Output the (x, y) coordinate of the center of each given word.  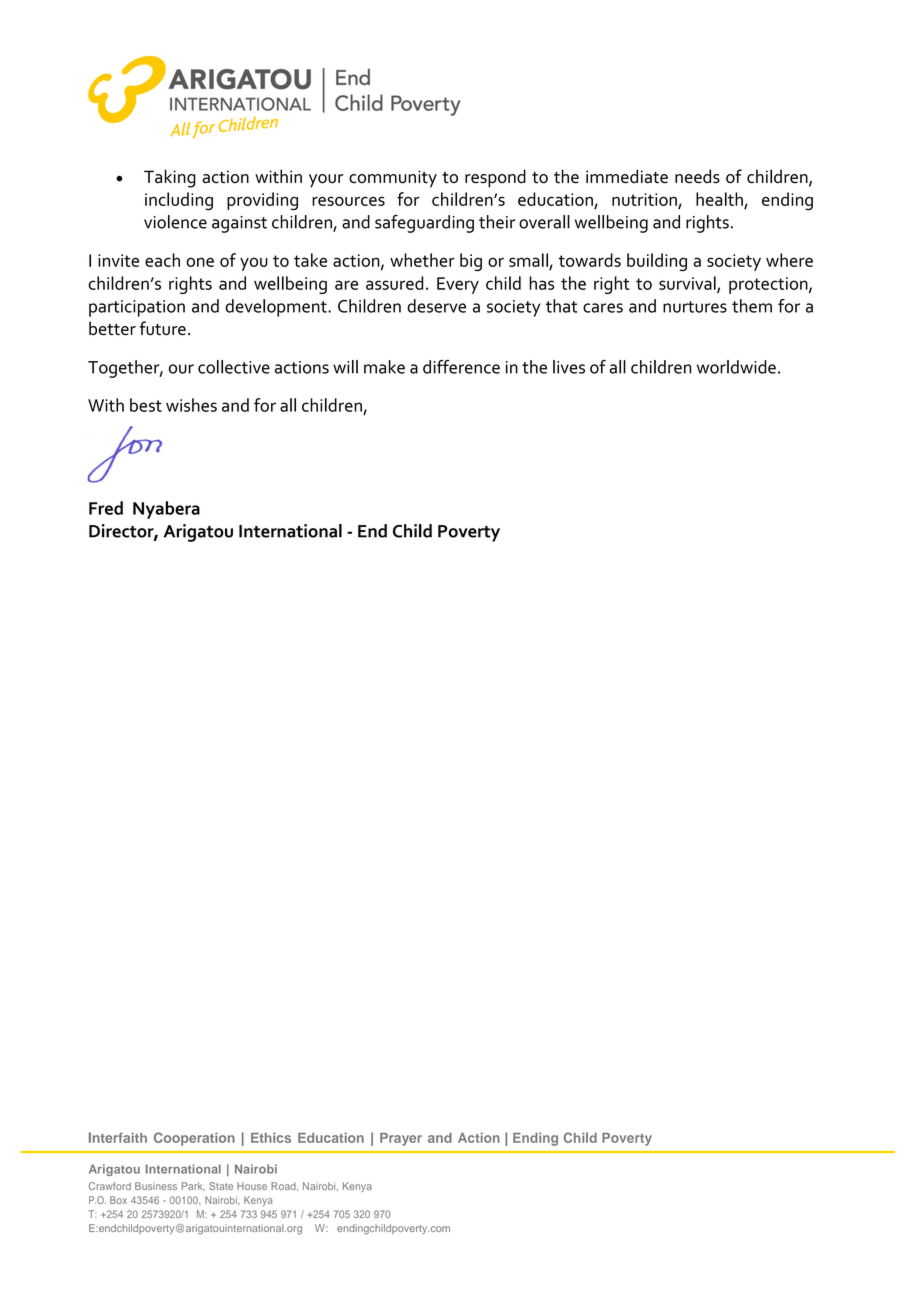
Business (156, 1186)
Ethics (271, 1137)
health (719, 199)
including (179, 201)
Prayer (401, 1139)
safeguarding (424, 223)
